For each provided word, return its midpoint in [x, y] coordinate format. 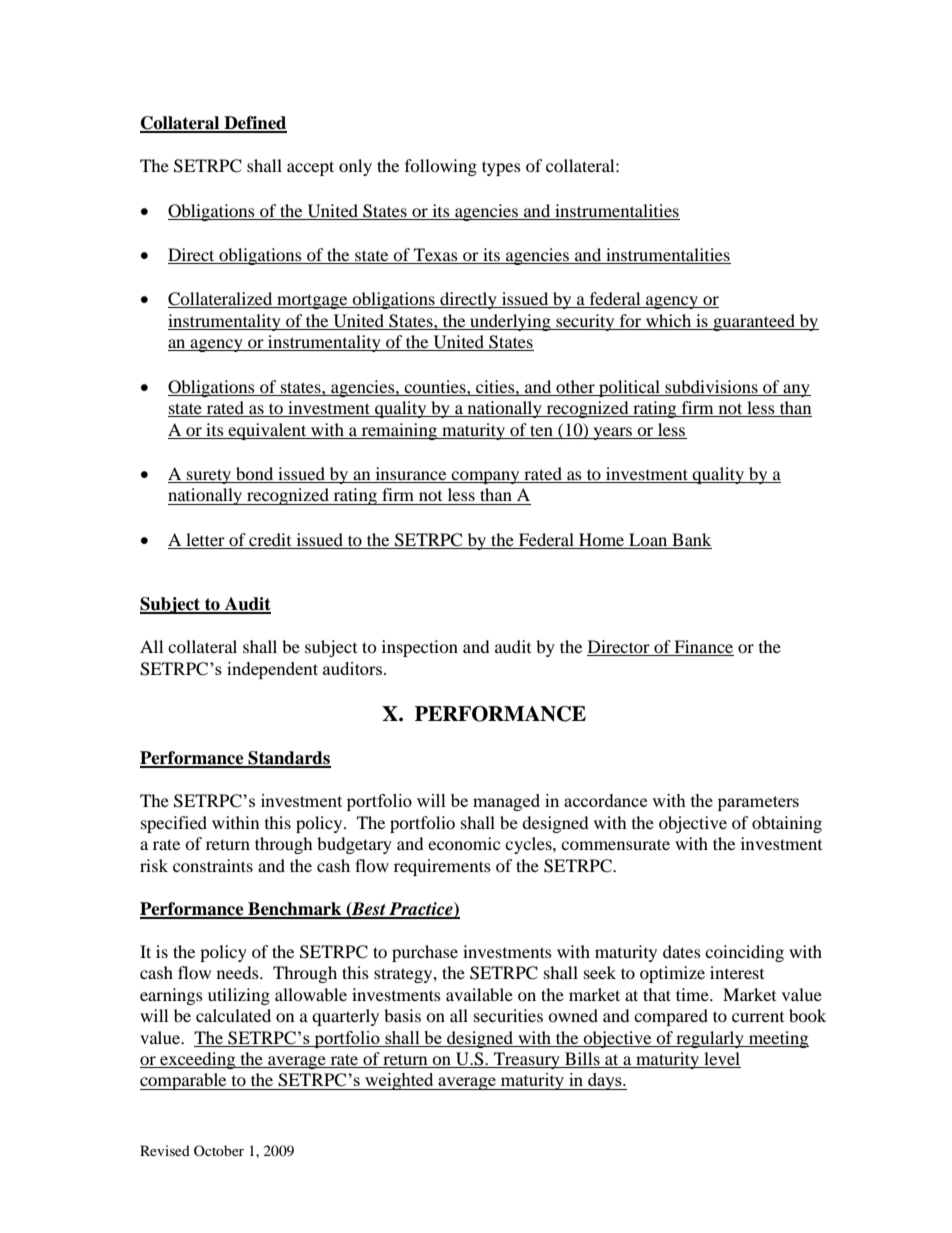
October [219, 1150]
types [501, 168]
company [486, 477]
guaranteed [754, 322]
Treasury [527, 1060]
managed [506, 802]
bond [255, 475]
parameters [758, 803]
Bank [691, 539]
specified [174, 824]
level [721, 1060]
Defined [254, 124]
